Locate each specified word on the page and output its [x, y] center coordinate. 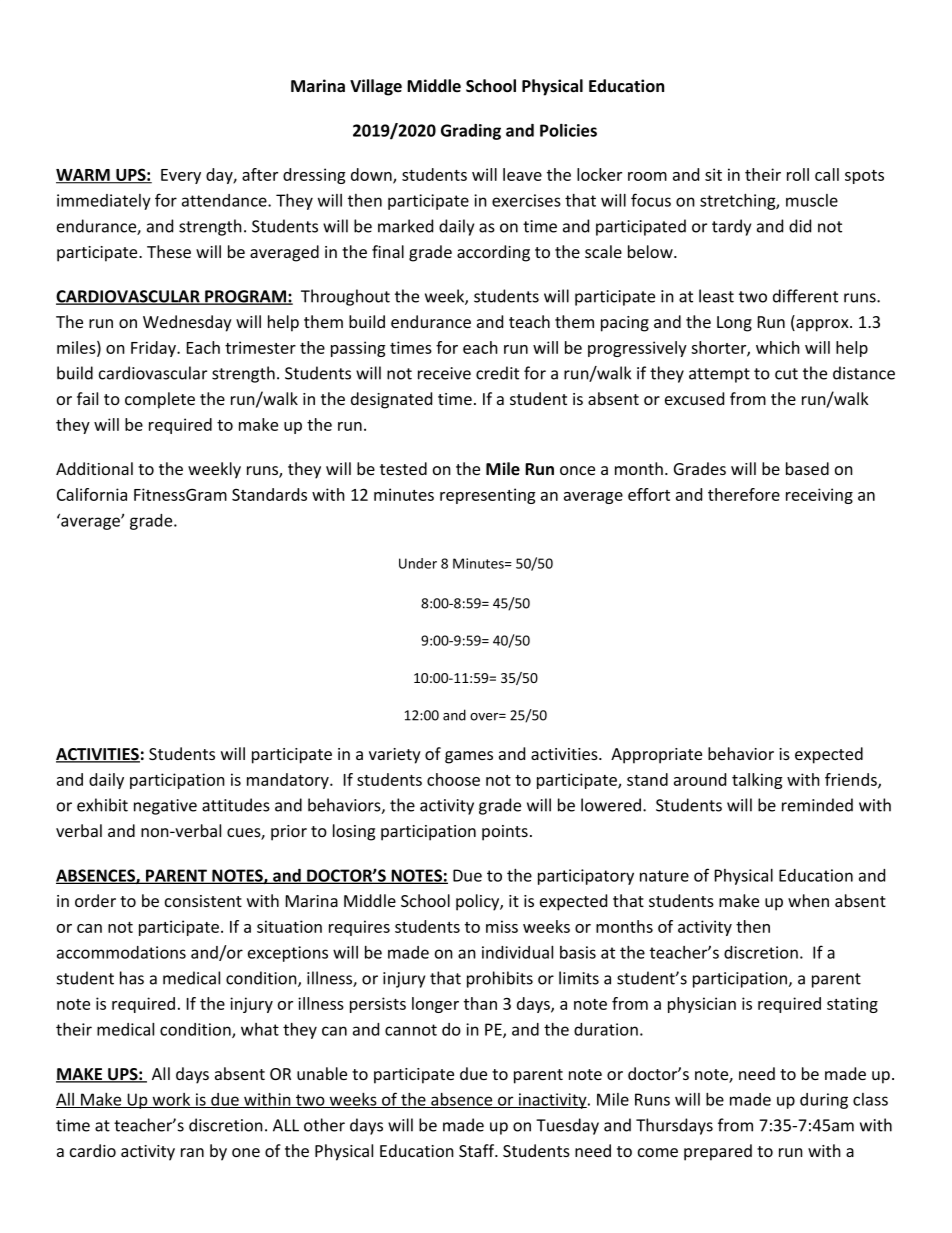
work [171, 1100]
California [92, 494]
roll [798, 174]
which [778, 347]
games [469, 757]
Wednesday [187, 323]
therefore [744, 494]
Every [181, 176]
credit [497, 373]
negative [165, 807]
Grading [471, 132]
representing [488, 496]
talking [757, 781]
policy [478, 902]
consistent [203, 901]
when [808, 900]
